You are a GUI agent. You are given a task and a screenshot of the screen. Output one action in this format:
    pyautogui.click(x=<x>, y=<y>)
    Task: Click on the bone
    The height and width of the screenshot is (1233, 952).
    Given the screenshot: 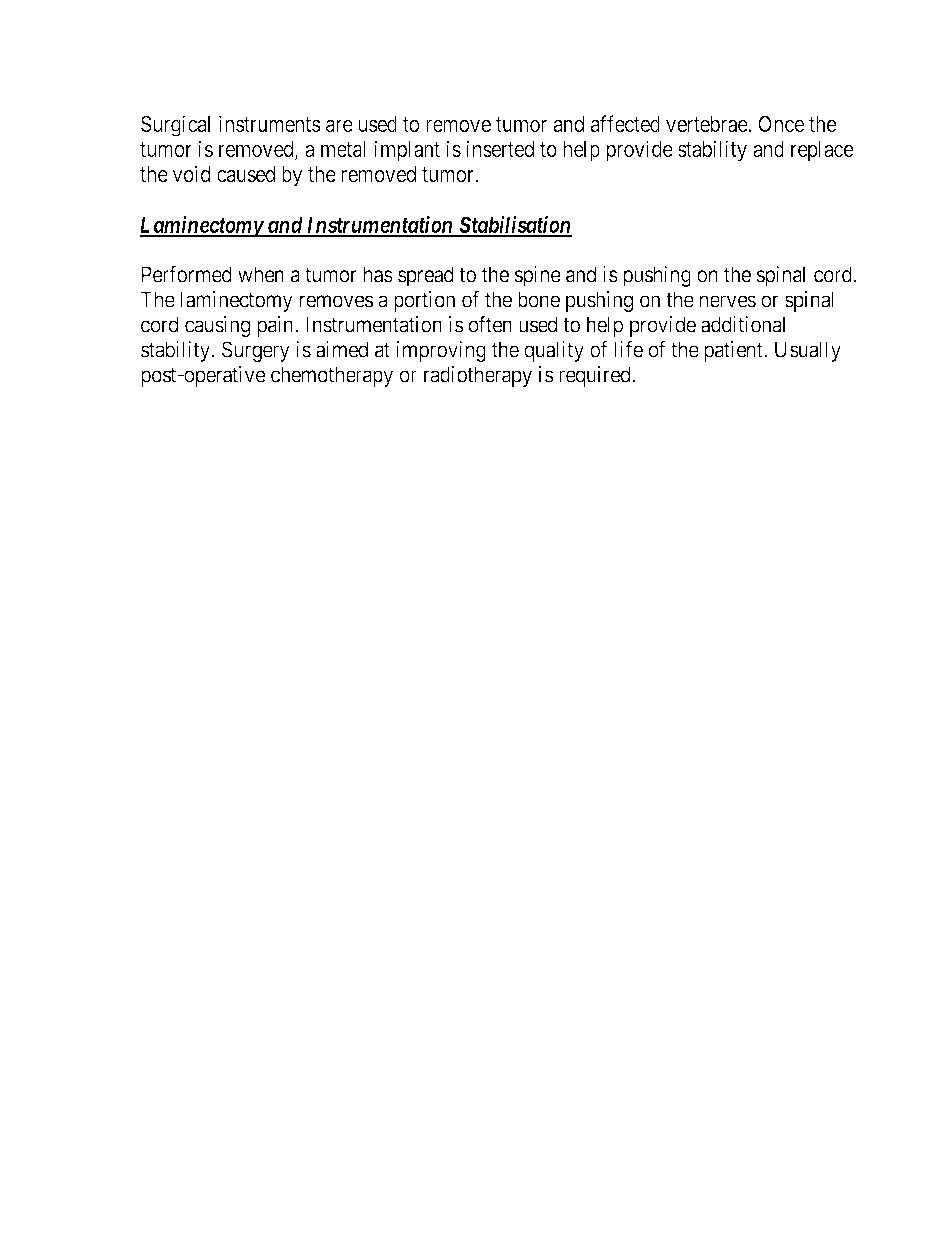 What is the action you would take?
    pyautogui.click(x=539, y=299)
